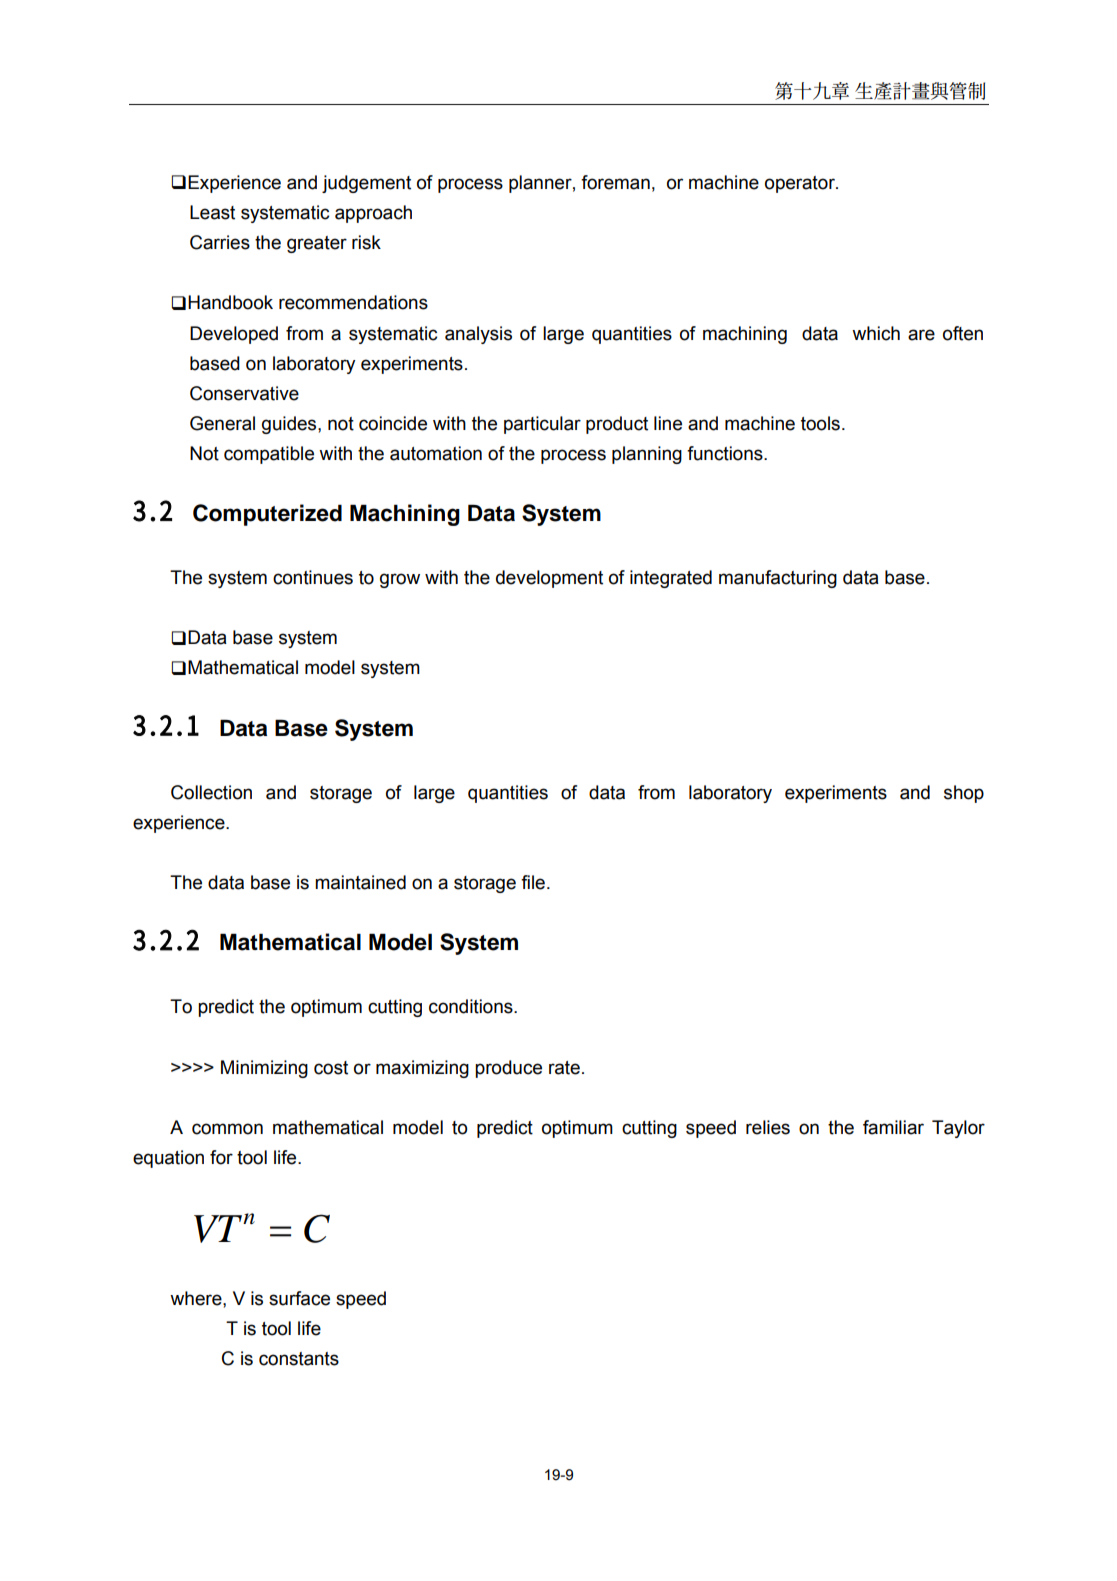 The image size is (1117, 1581). Describe the element at coordinates (299, 1359) in the screenshot. I see `constants` at that location.
